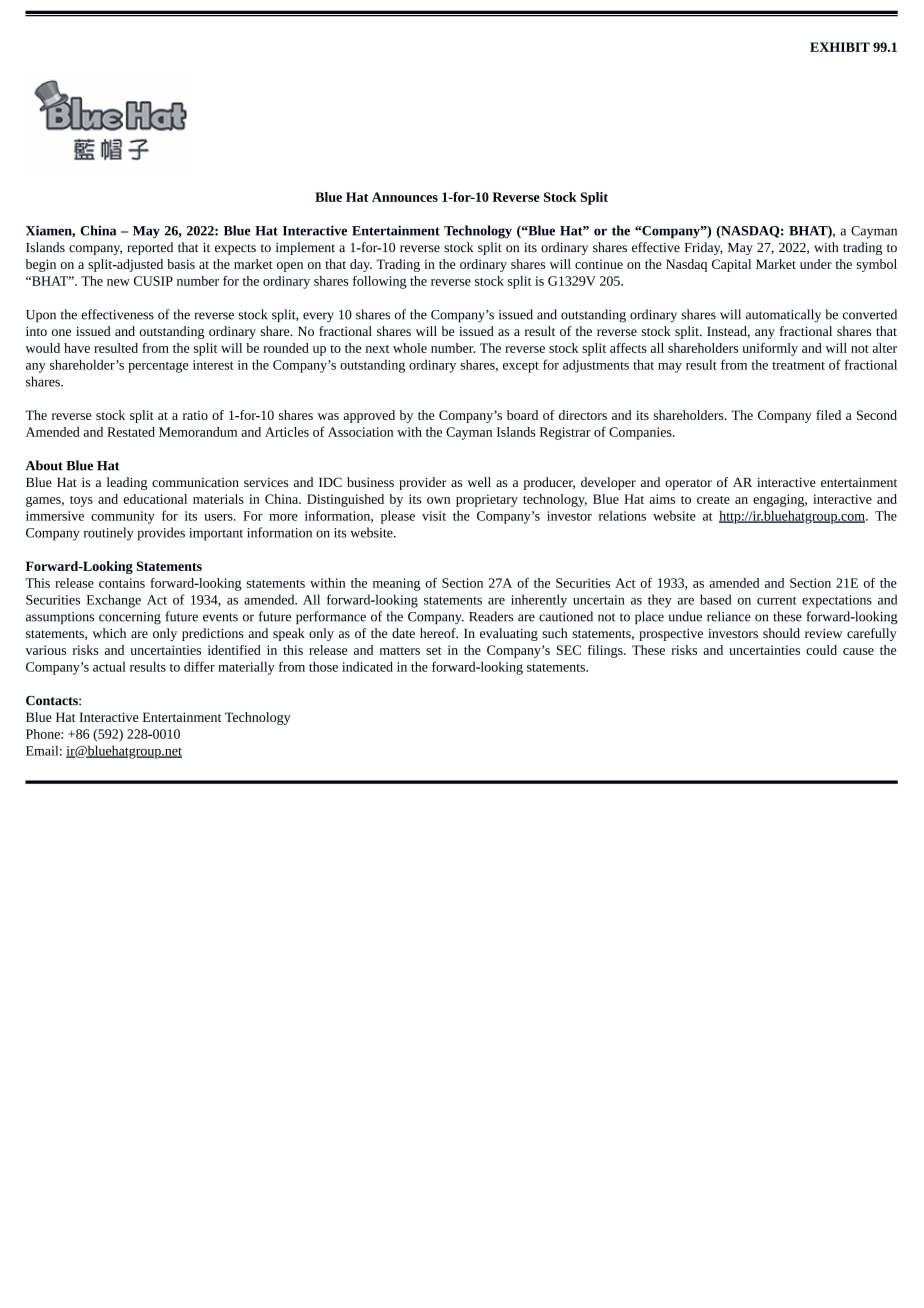 The image size is (924, 1308). What do you see at coordinates (109, 667) in the screenshot?
I see `actual` at bounding box center [109, 667].
